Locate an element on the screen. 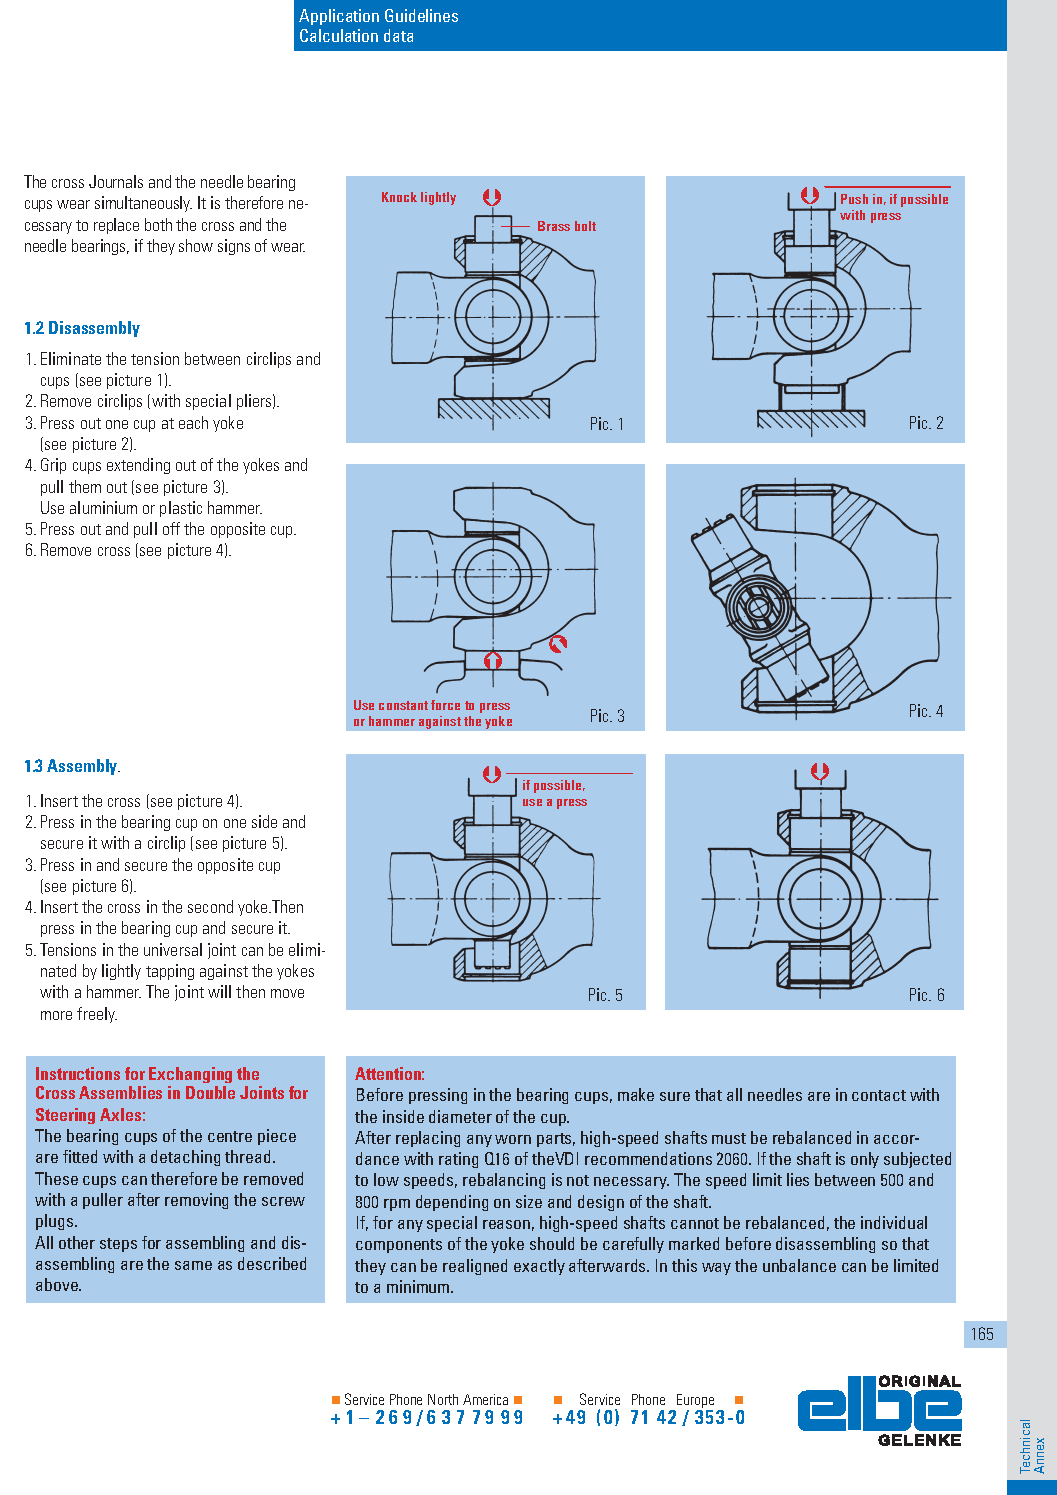 This screenshot has width=1057, height=1495. universal is located at coordinates (173, 949).
